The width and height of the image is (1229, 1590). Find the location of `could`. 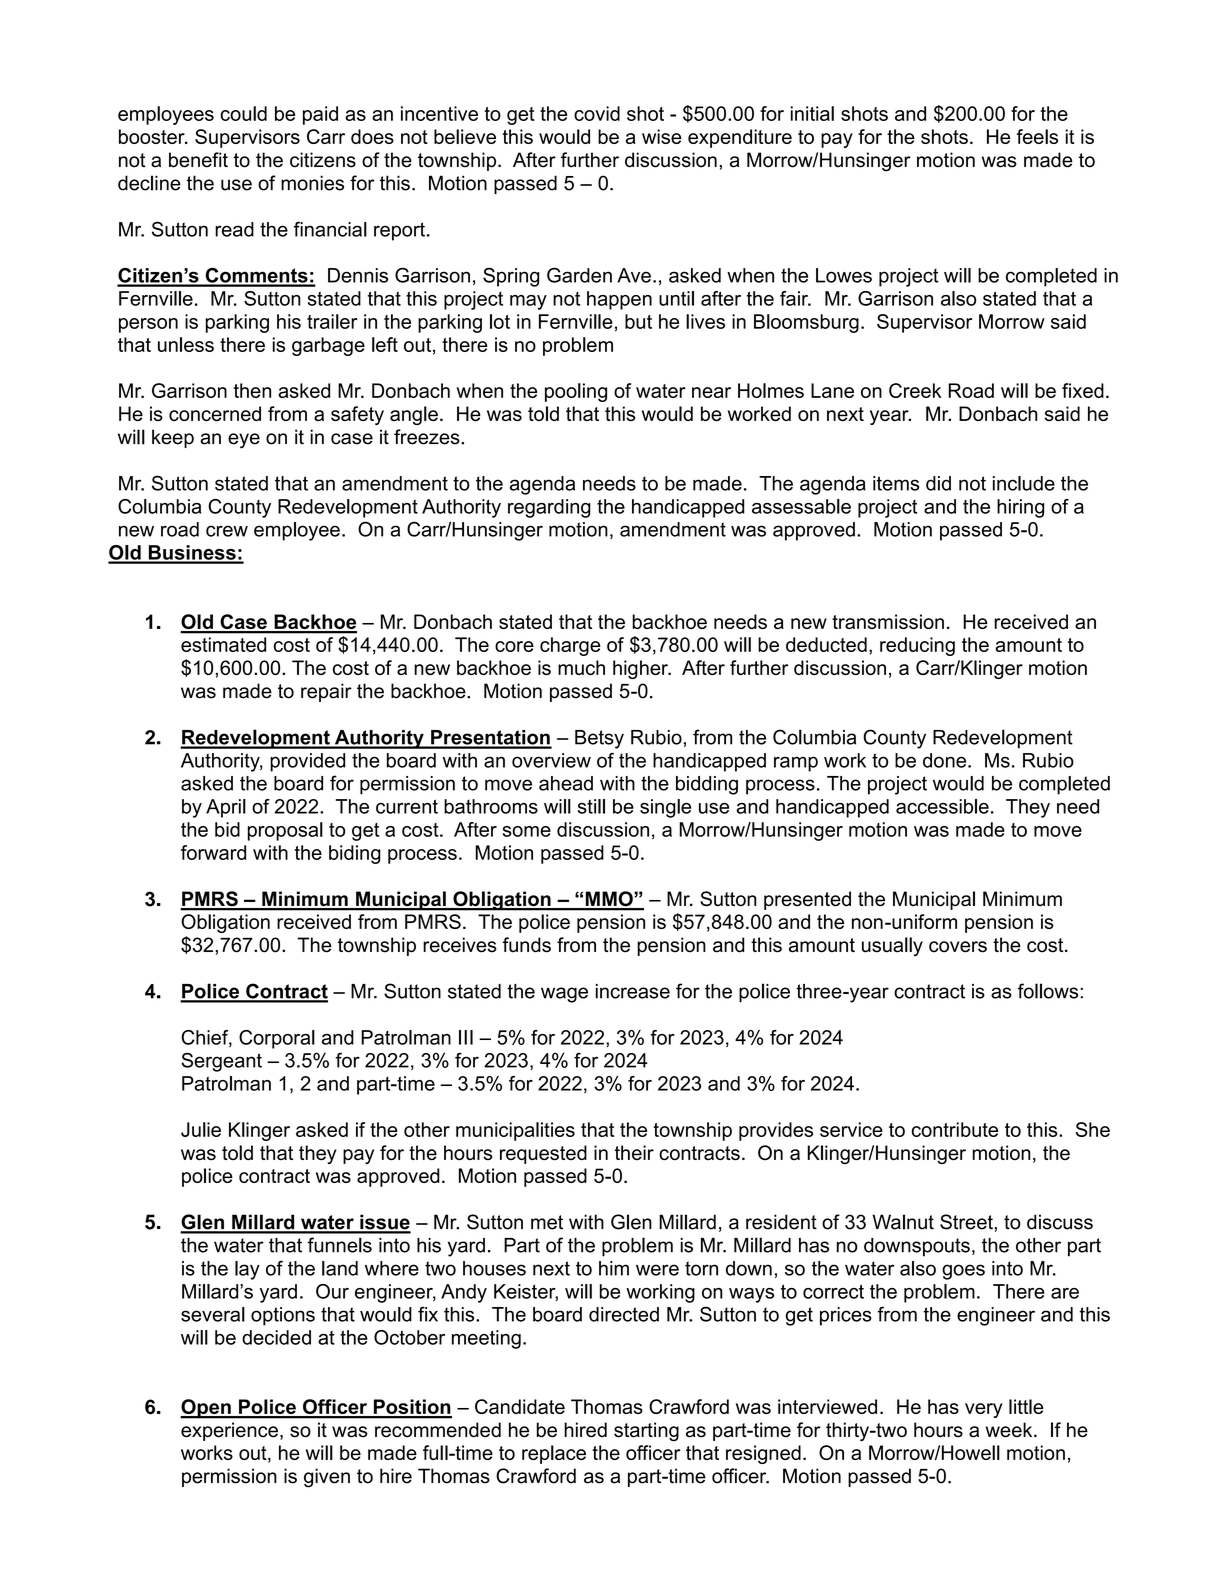

could is located at coordinates (243, 113).
